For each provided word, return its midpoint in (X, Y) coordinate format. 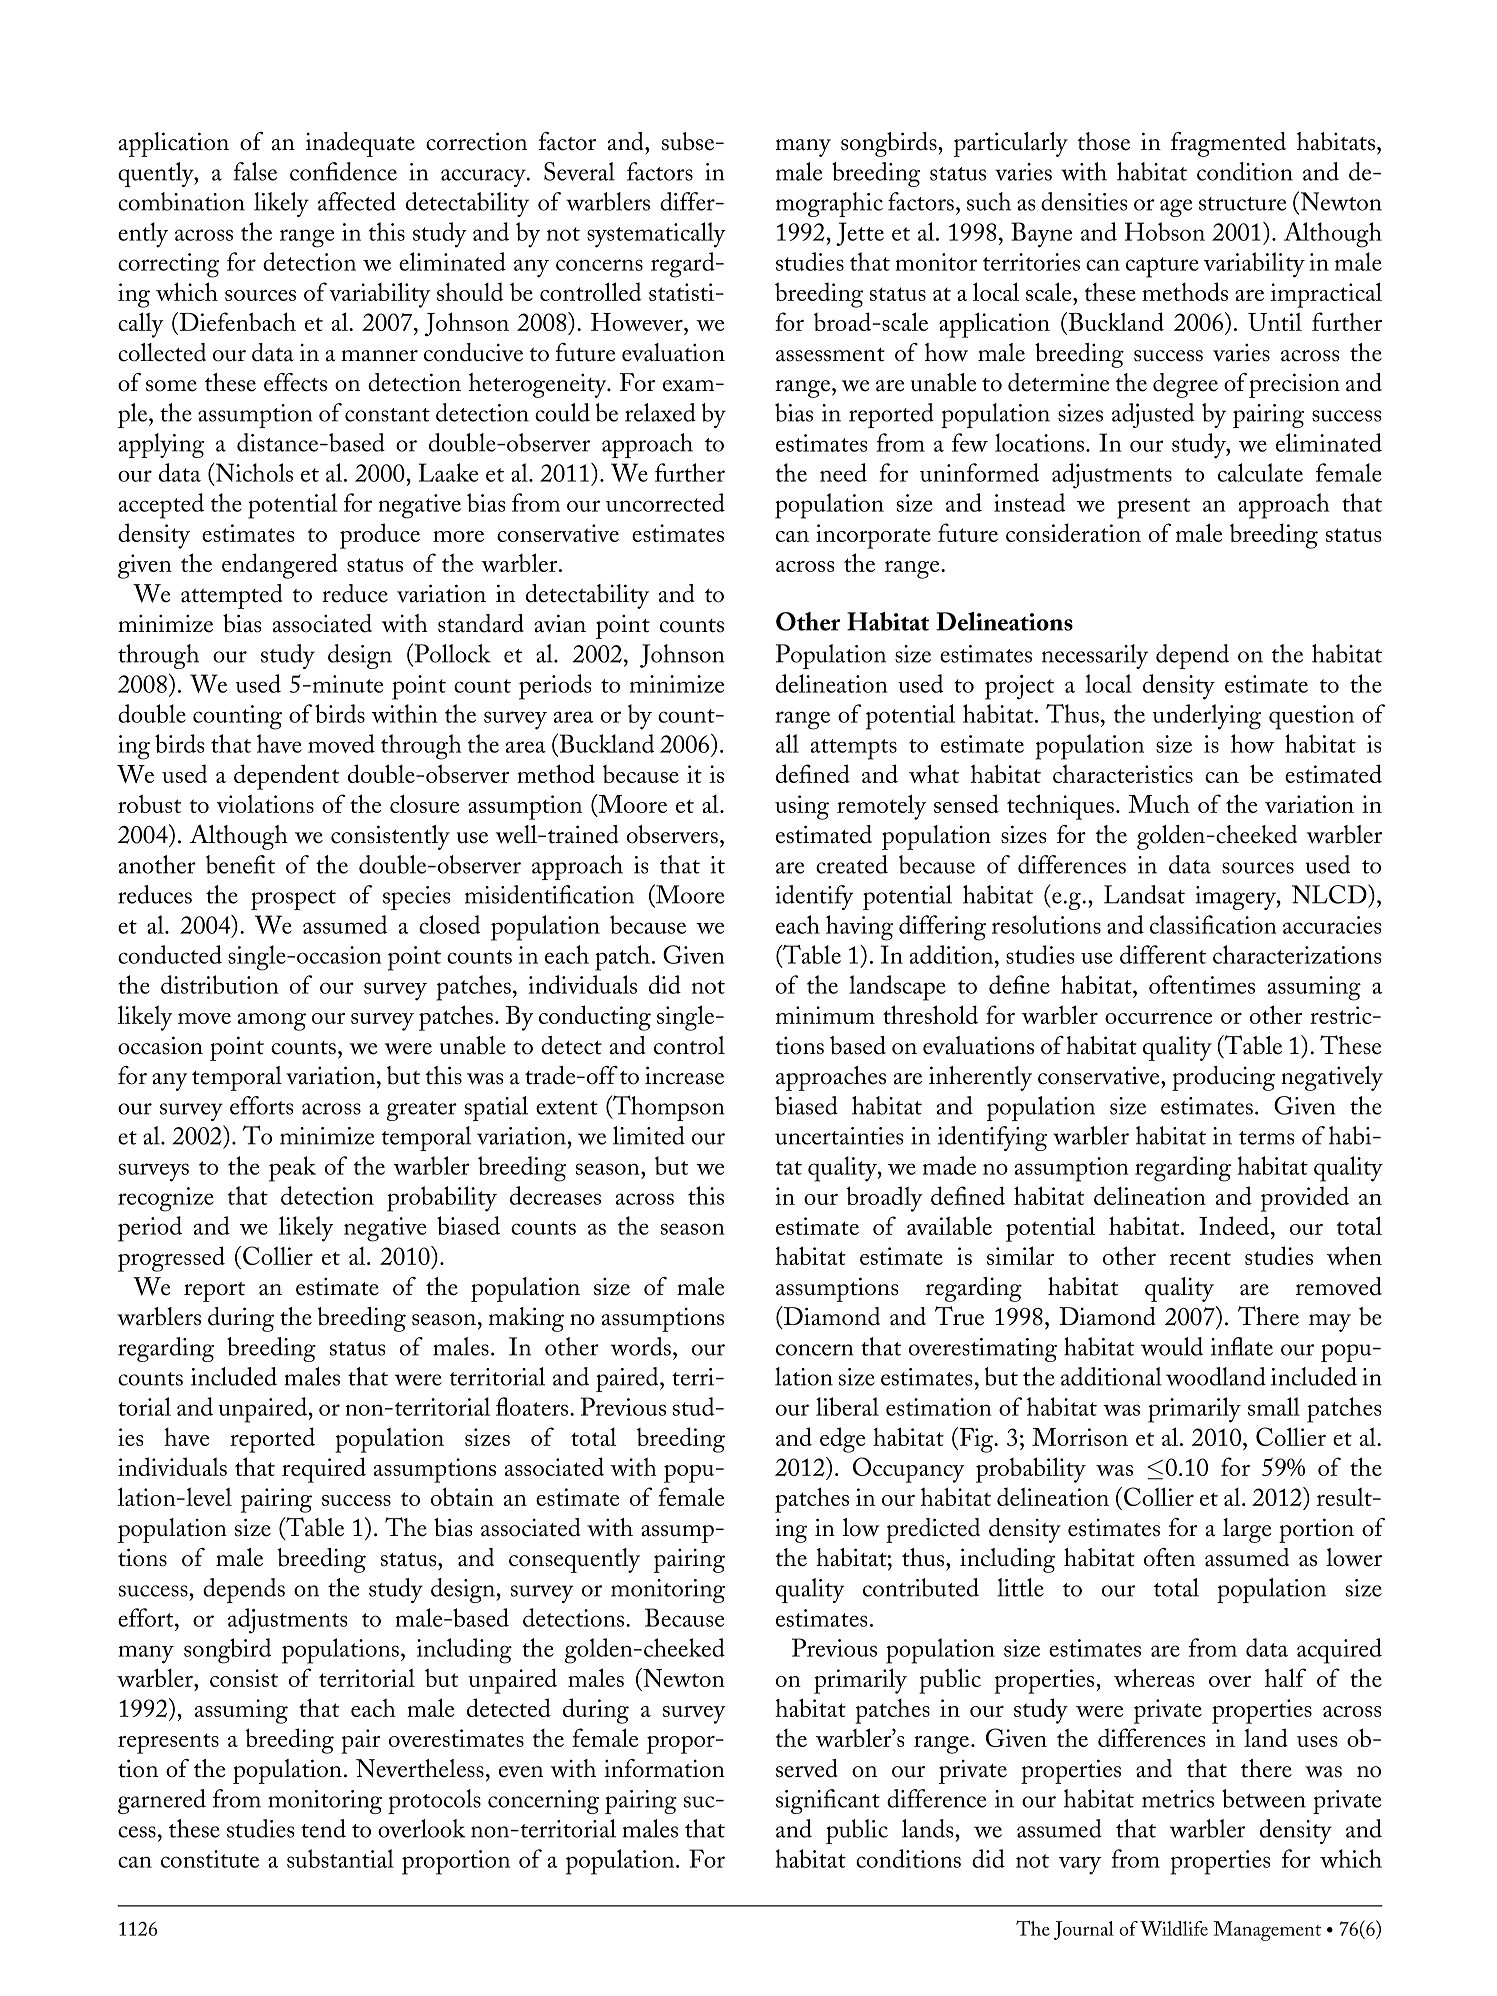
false (255, 171)
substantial (340, 1858)
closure (424, 803)
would (1172, 1346)
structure (1242, 204)
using (802, 807)
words (641, 1346)
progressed (171, 1259)
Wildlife (1174, 1928)
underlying (1207, 717)
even (521, 1772)
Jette (860, 234)
